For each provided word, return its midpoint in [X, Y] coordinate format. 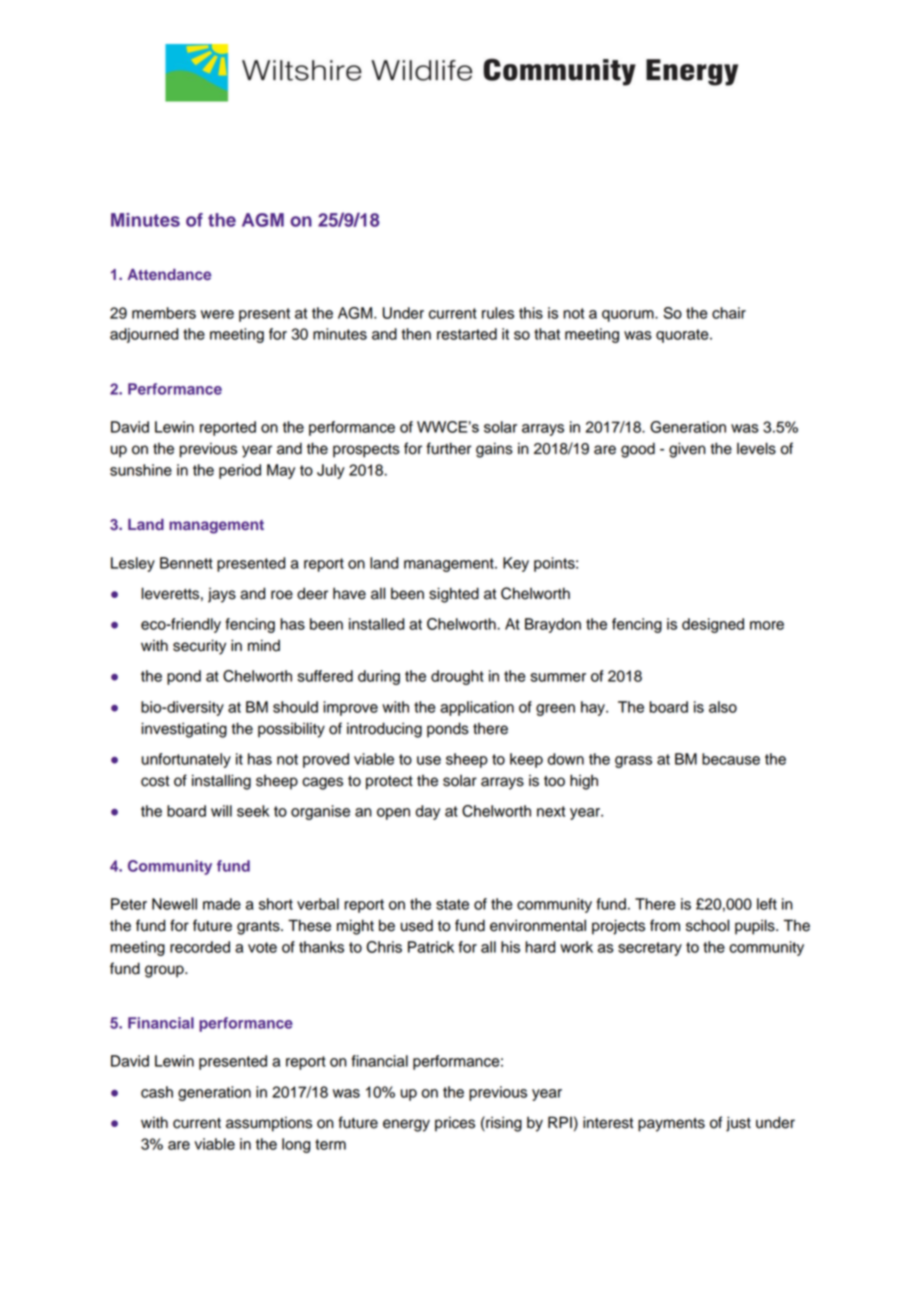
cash [157, 1092]
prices [455, 1124]
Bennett [186, 563]
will [221, 811]
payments [671, 1125]
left [767, 904]
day [428, 812]
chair [729, 313]
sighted [454, 595]
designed [713, 625]
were [217, 314]
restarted [467, 334]
